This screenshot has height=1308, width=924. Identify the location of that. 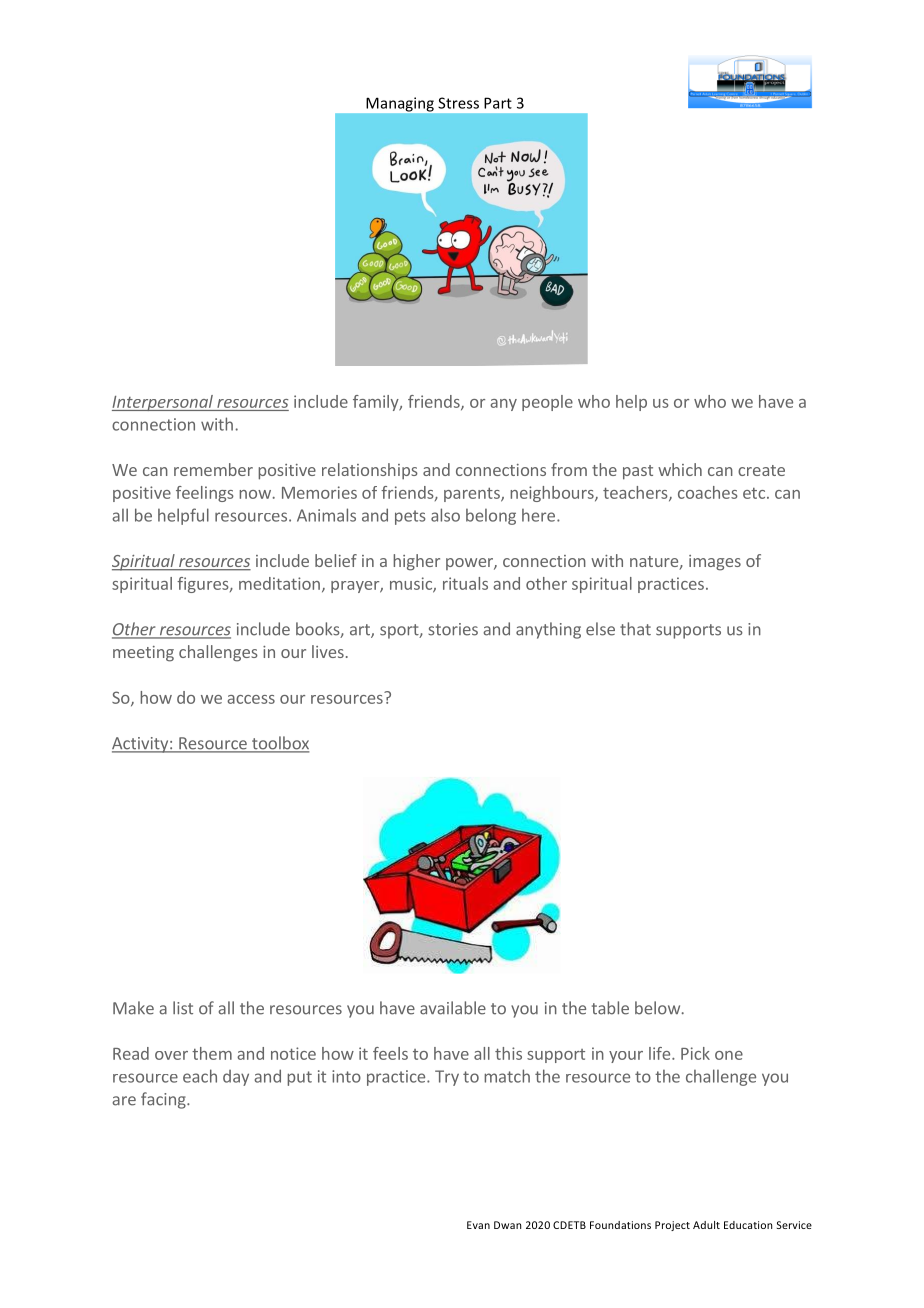
(635, 629).
